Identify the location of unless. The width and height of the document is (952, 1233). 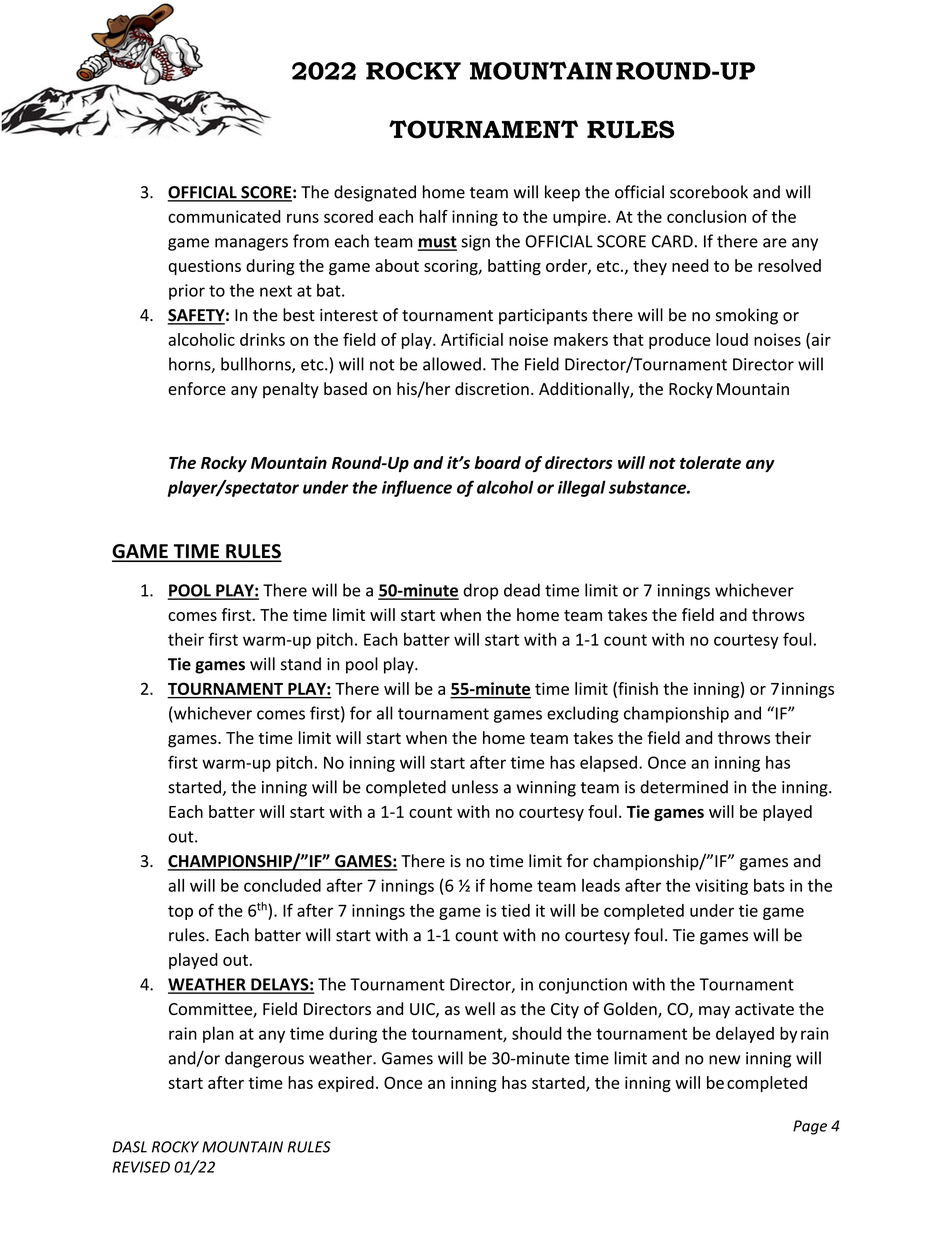
(475, 787).
